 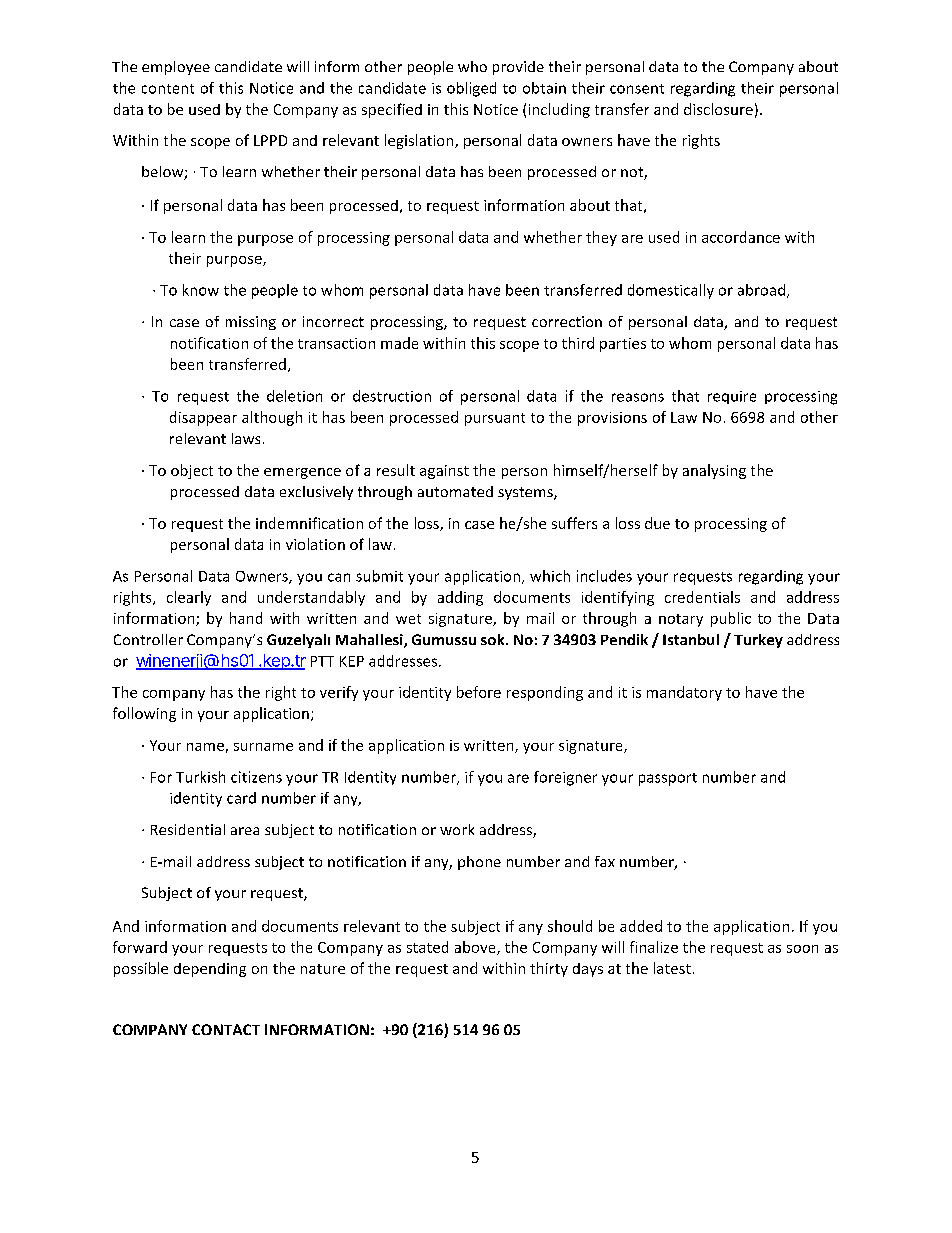 I want to click on passport, so click(x=668, y=779).
